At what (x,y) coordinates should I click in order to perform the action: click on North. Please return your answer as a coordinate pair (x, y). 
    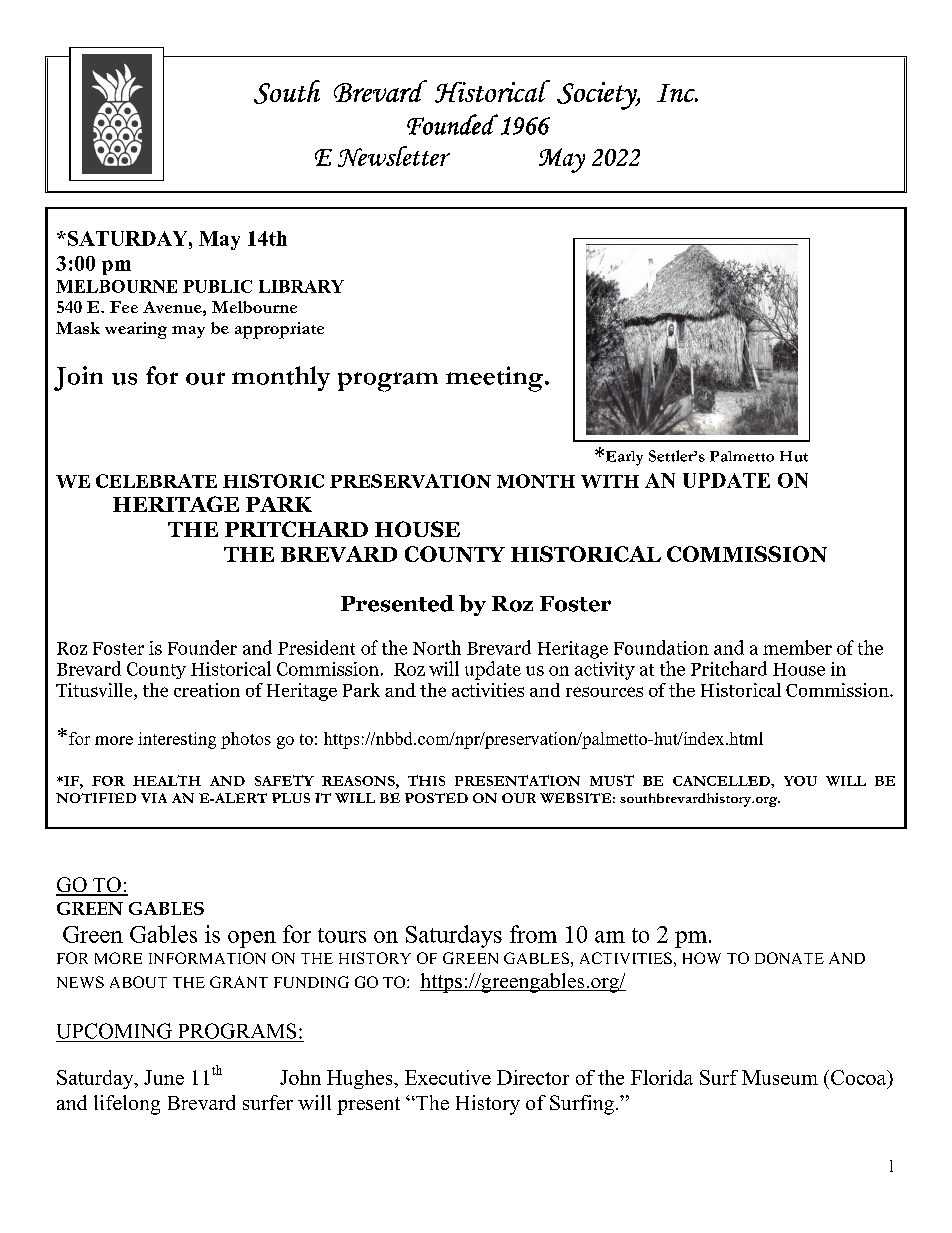
    Looking at the image, I should click on (437, 647).
